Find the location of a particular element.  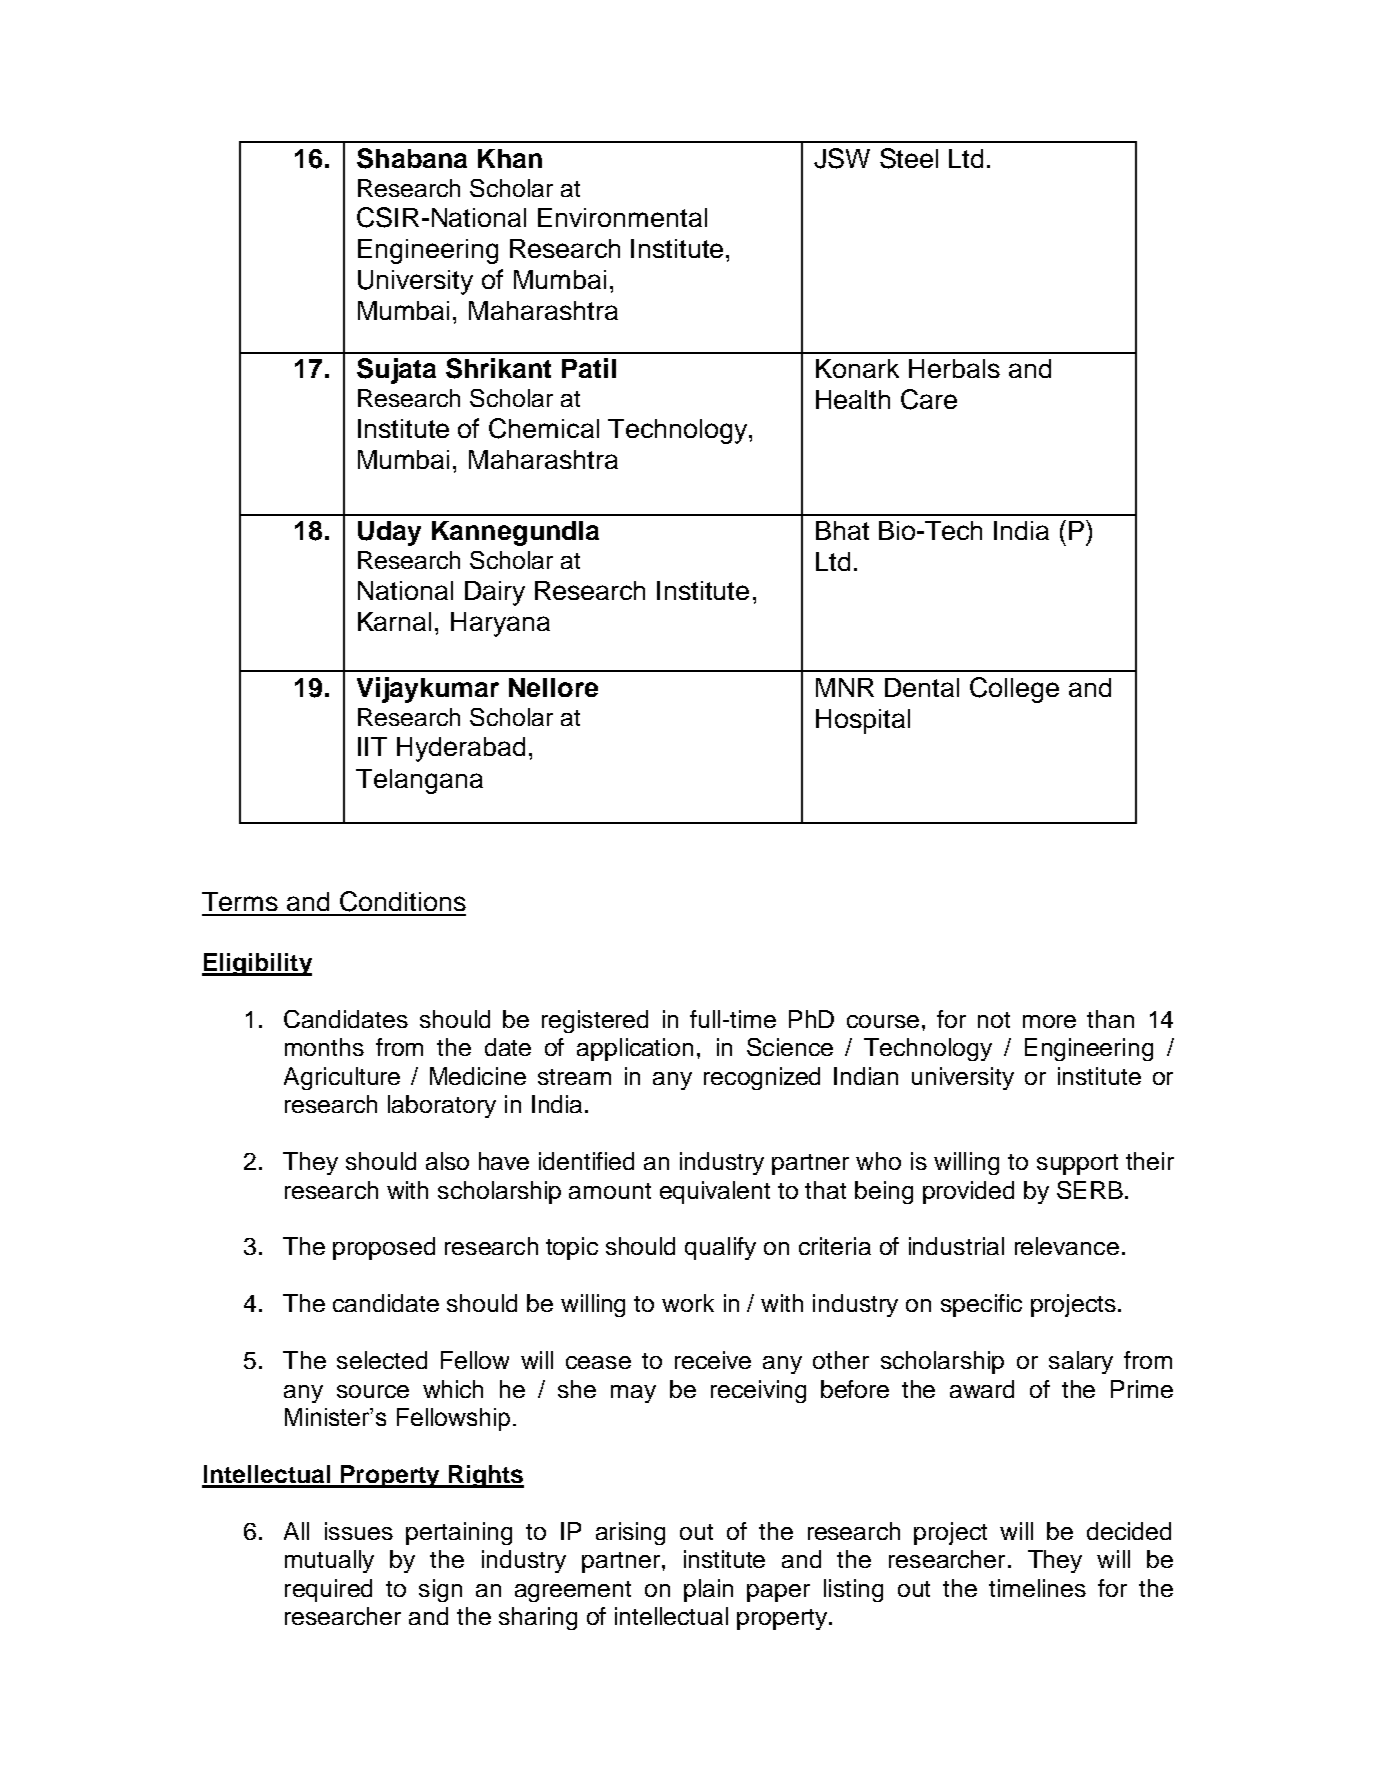

Steel is located at coordinates (909, 158).
